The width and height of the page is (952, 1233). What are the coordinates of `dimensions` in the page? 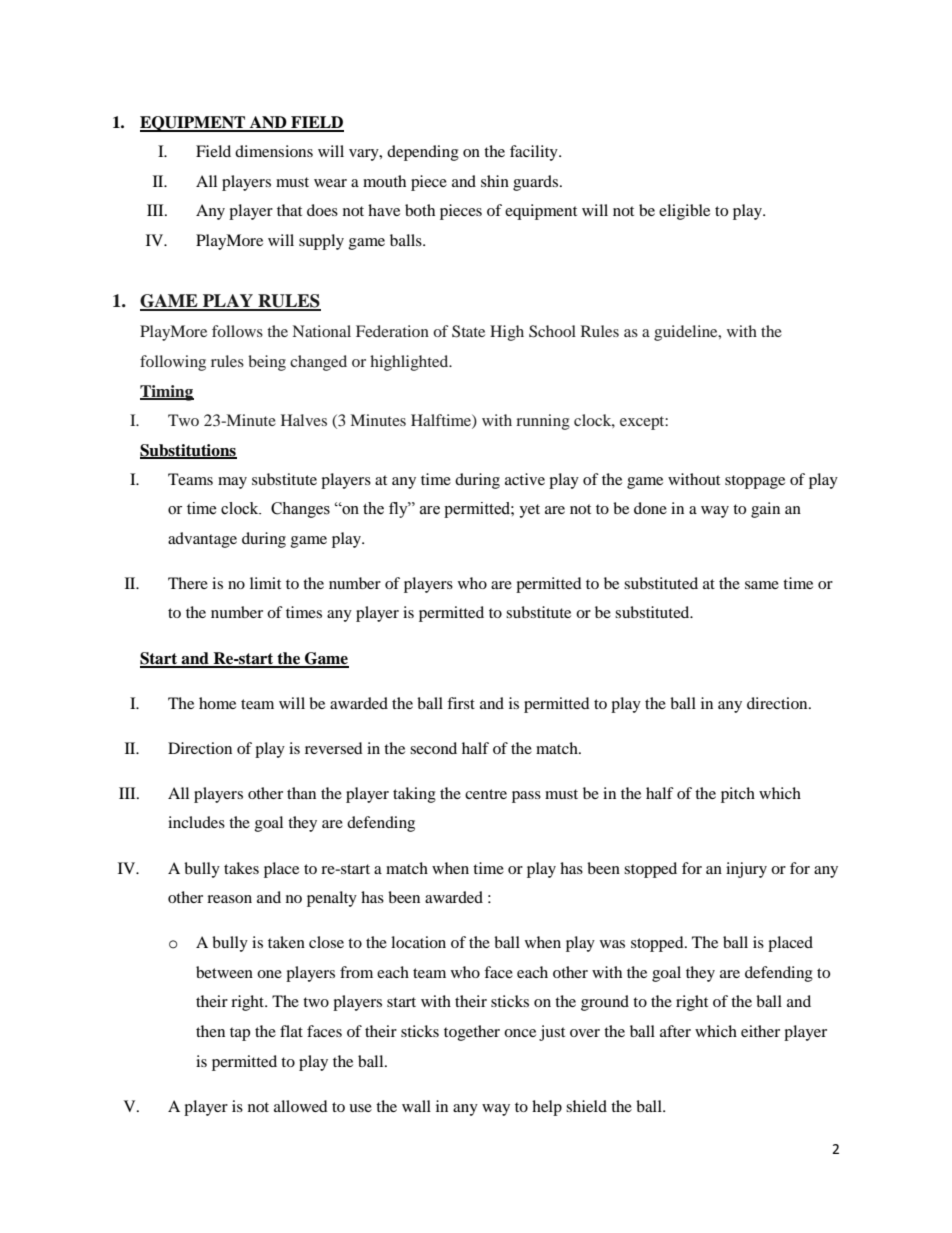 It's located at (274, 151).
